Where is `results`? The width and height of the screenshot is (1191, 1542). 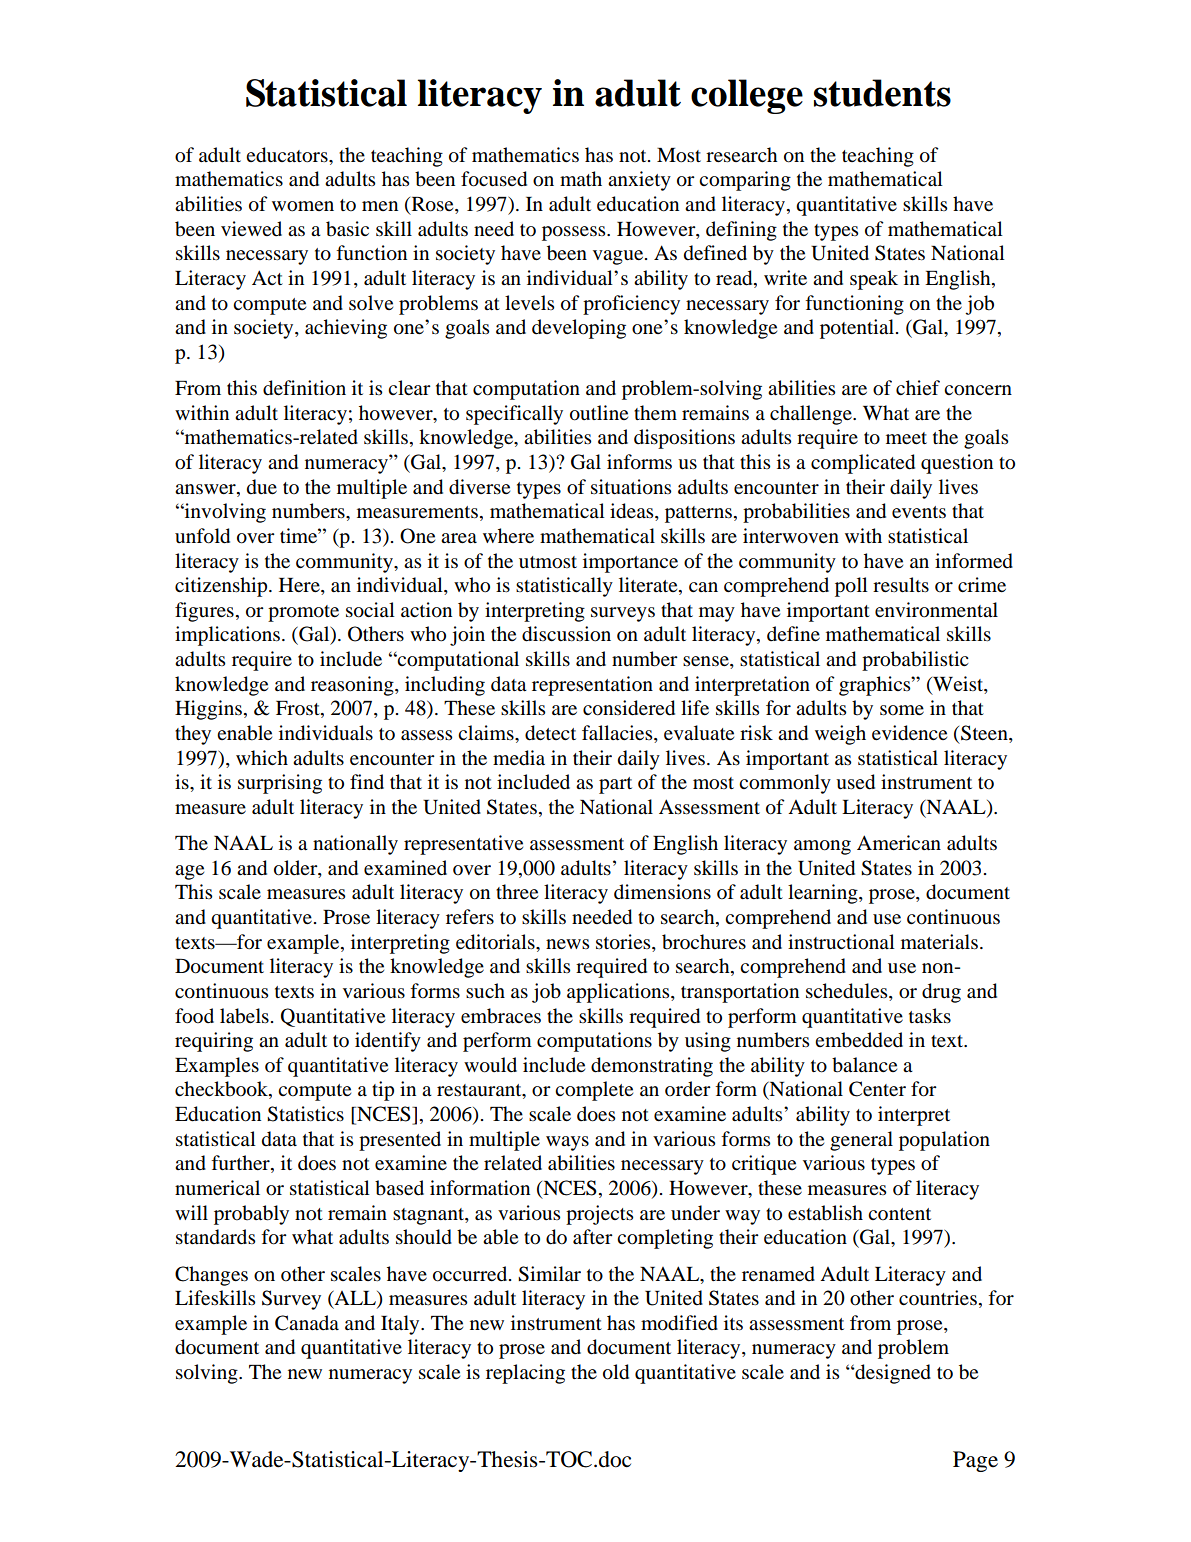 results is located at coordinates (901, 585).
